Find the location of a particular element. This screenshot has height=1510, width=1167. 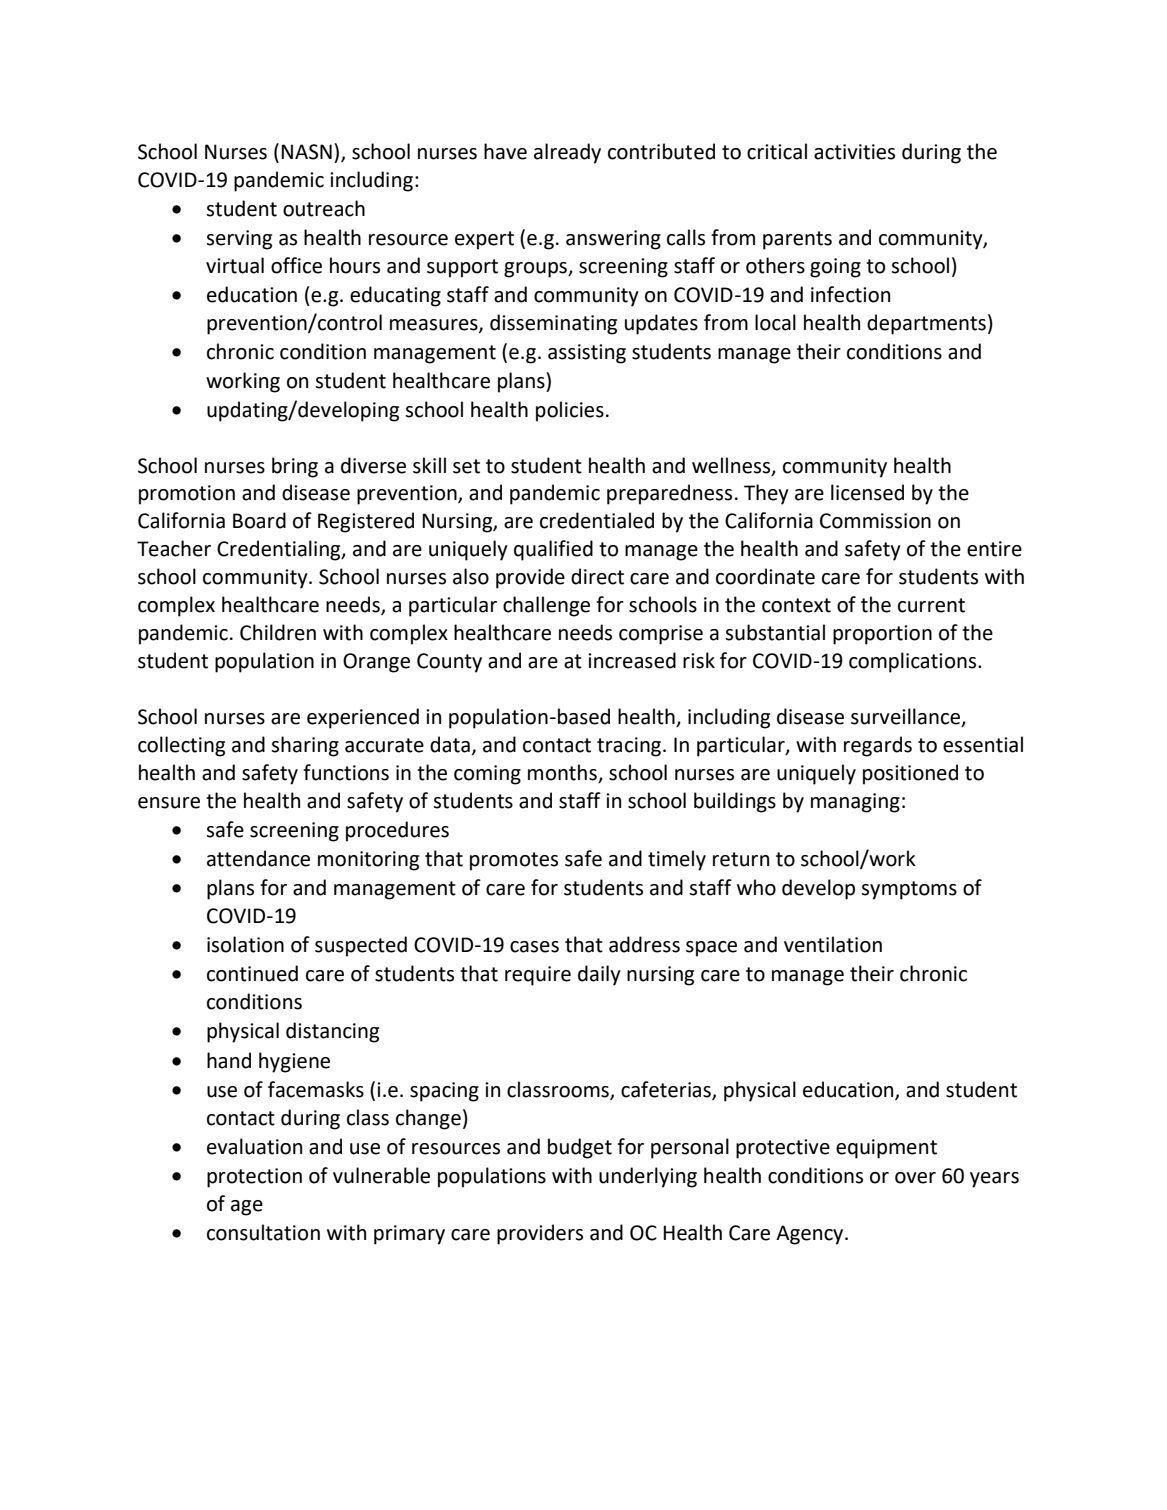

surveillance is located at coordinates (905, 716).
